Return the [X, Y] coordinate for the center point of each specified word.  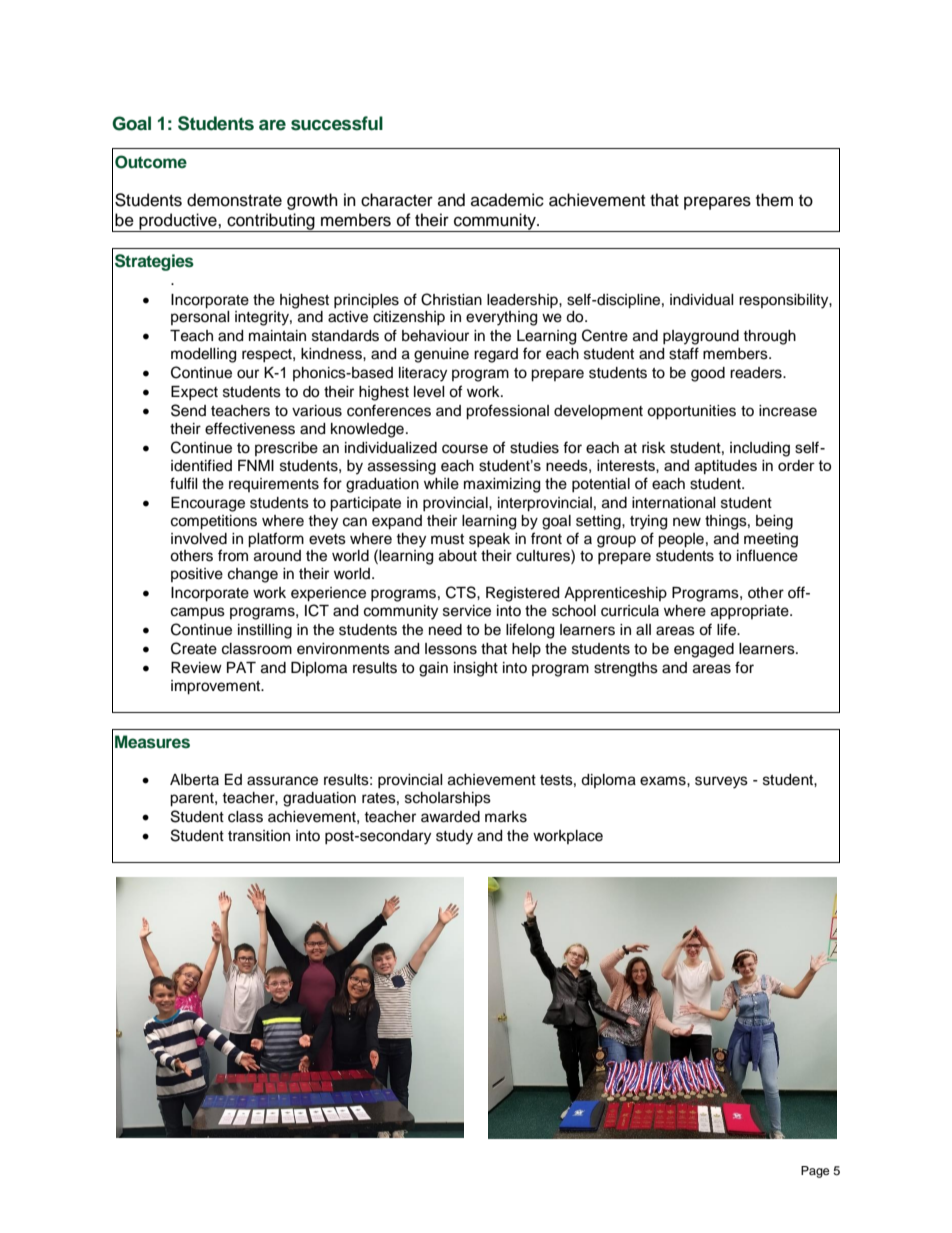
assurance [282, 781]
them [774, 200]
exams [664, 781]
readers [757, 373]
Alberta [194, 780]
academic [507, 200]
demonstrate [234, 200]
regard [496, 355]
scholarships [448, 799]
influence [767, 555]
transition [259, 836]
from [233, 555]
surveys [721, 782]
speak [489, 540]
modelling [203, 355]
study [454, 837]
